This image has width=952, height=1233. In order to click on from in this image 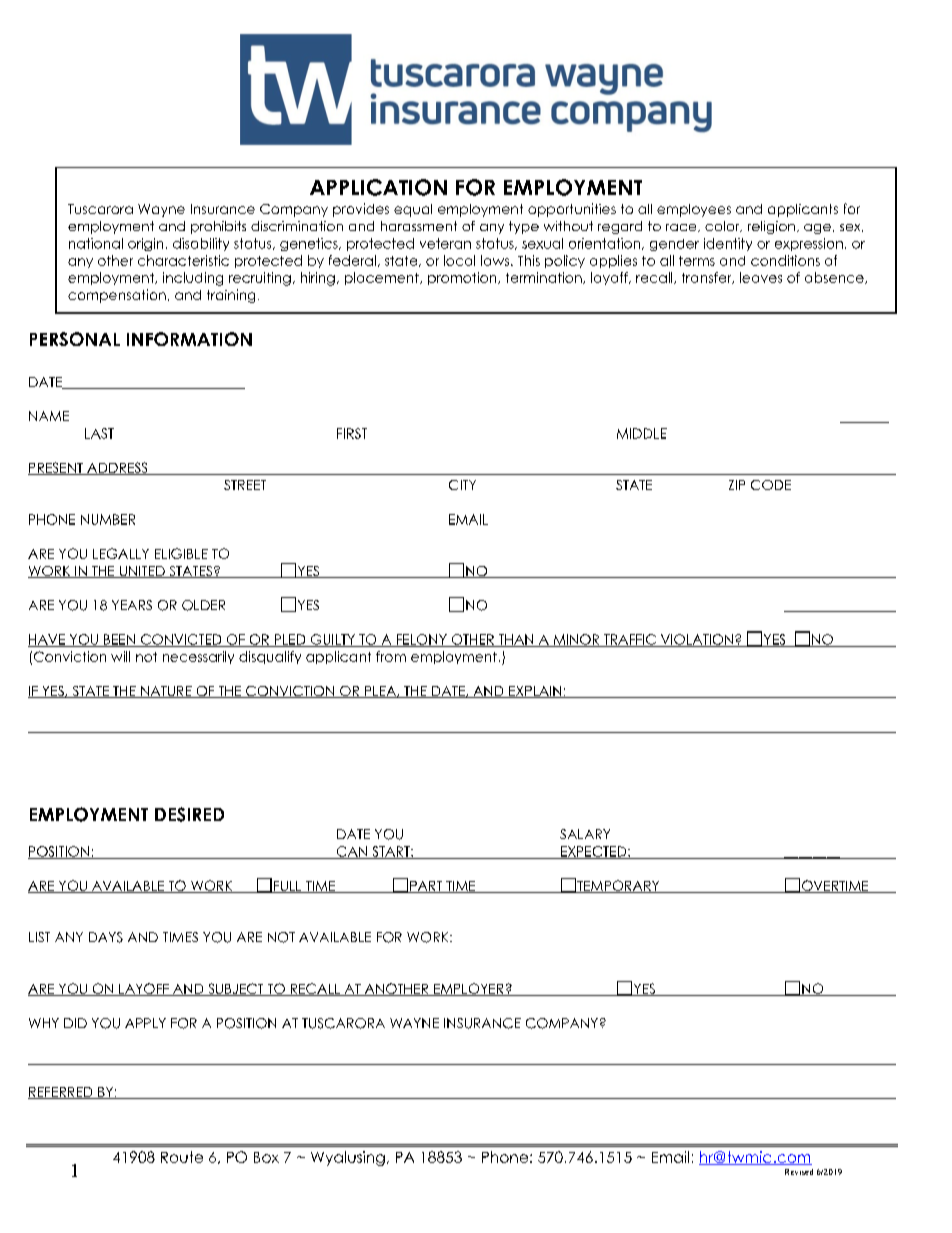, I will do `click(391, 656)`.
